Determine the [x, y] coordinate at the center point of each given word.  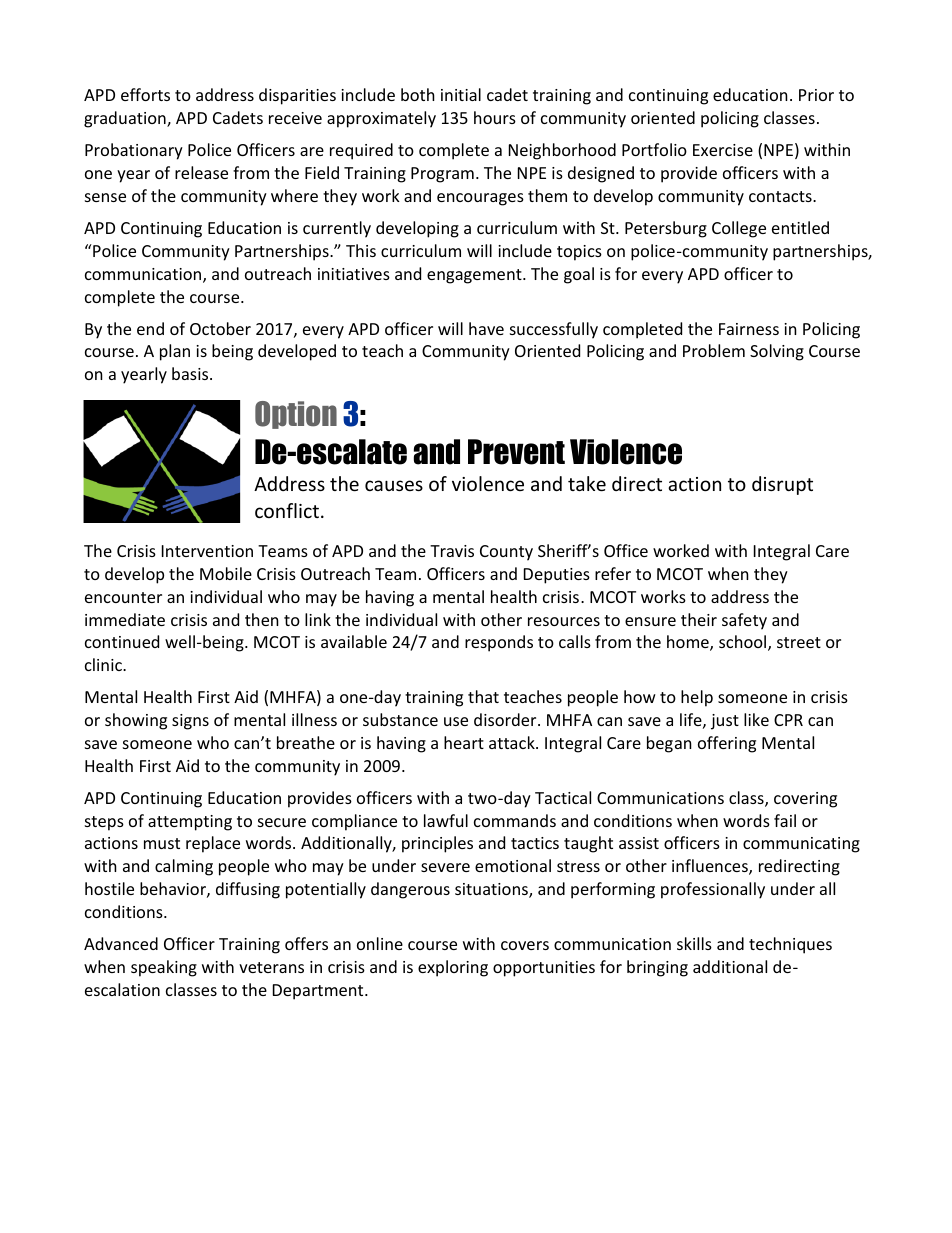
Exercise [723, 150]
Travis [452, 551]
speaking [164, 968]
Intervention [207, 551]
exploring [453, 968]
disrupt [782, 485]
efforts [145, 94]
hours [495, 117]
